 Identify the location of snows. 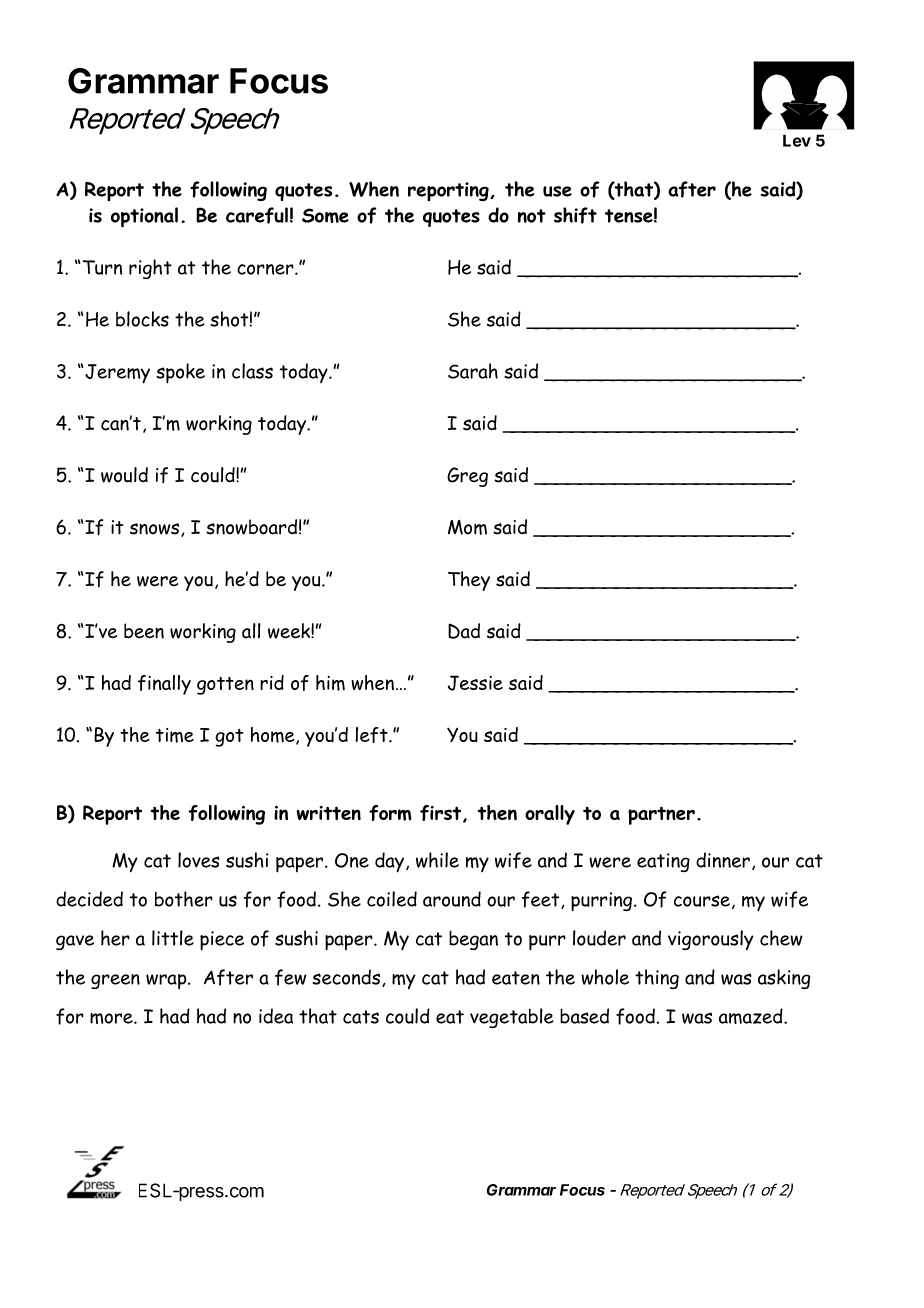
(156, 530).
